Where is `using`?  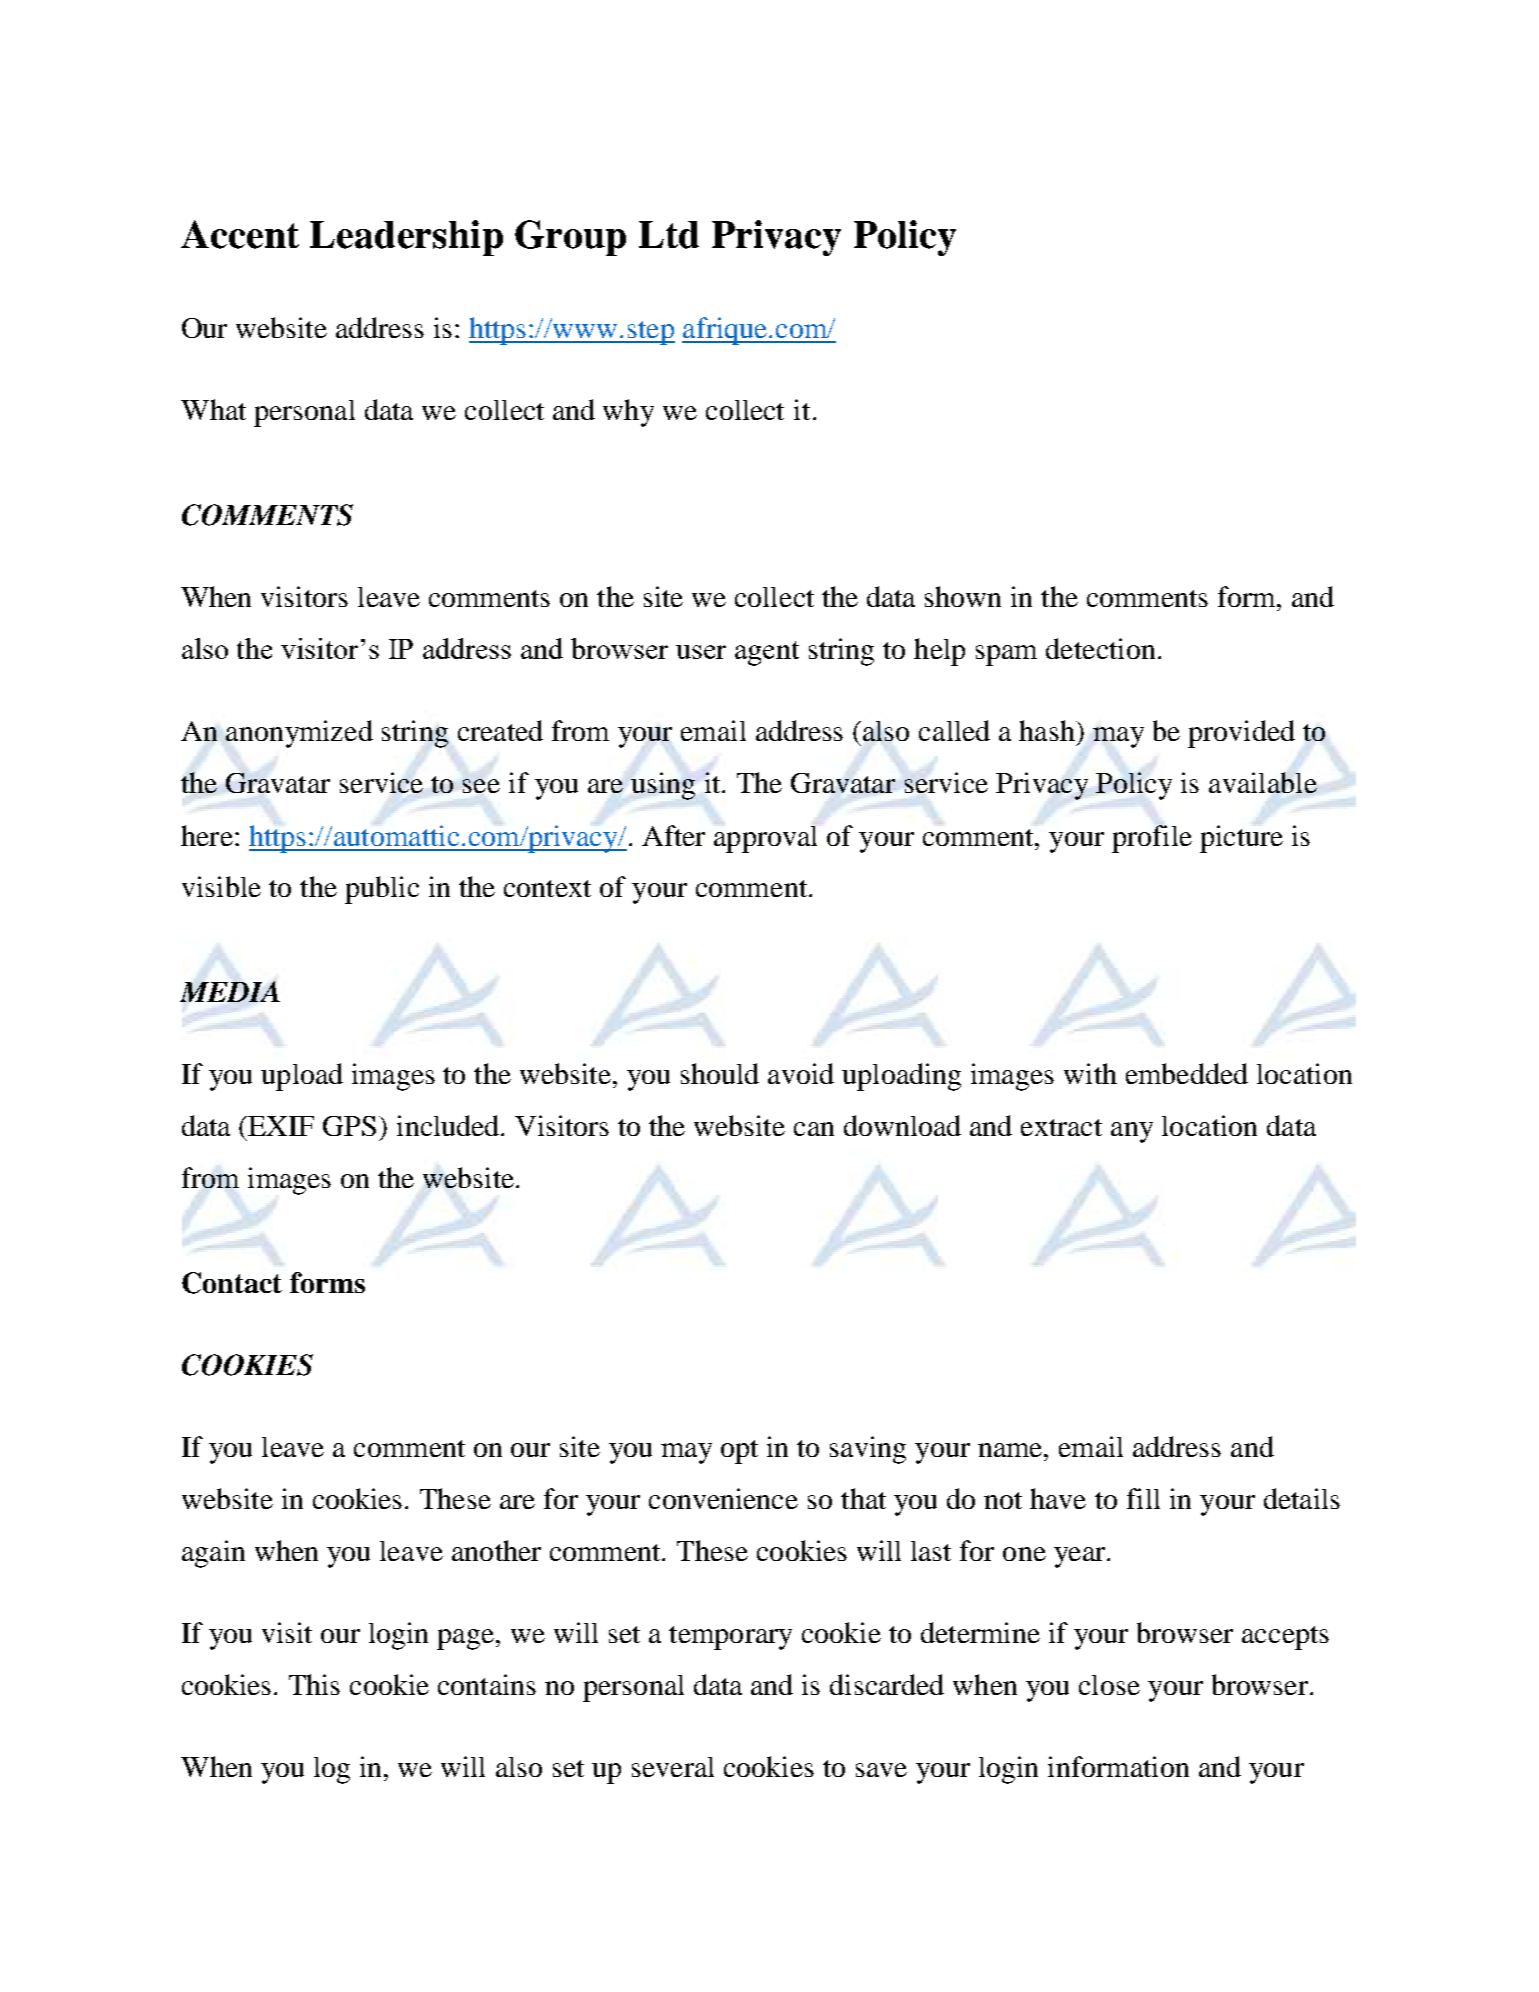
using is located at coordinates (663, 786).
